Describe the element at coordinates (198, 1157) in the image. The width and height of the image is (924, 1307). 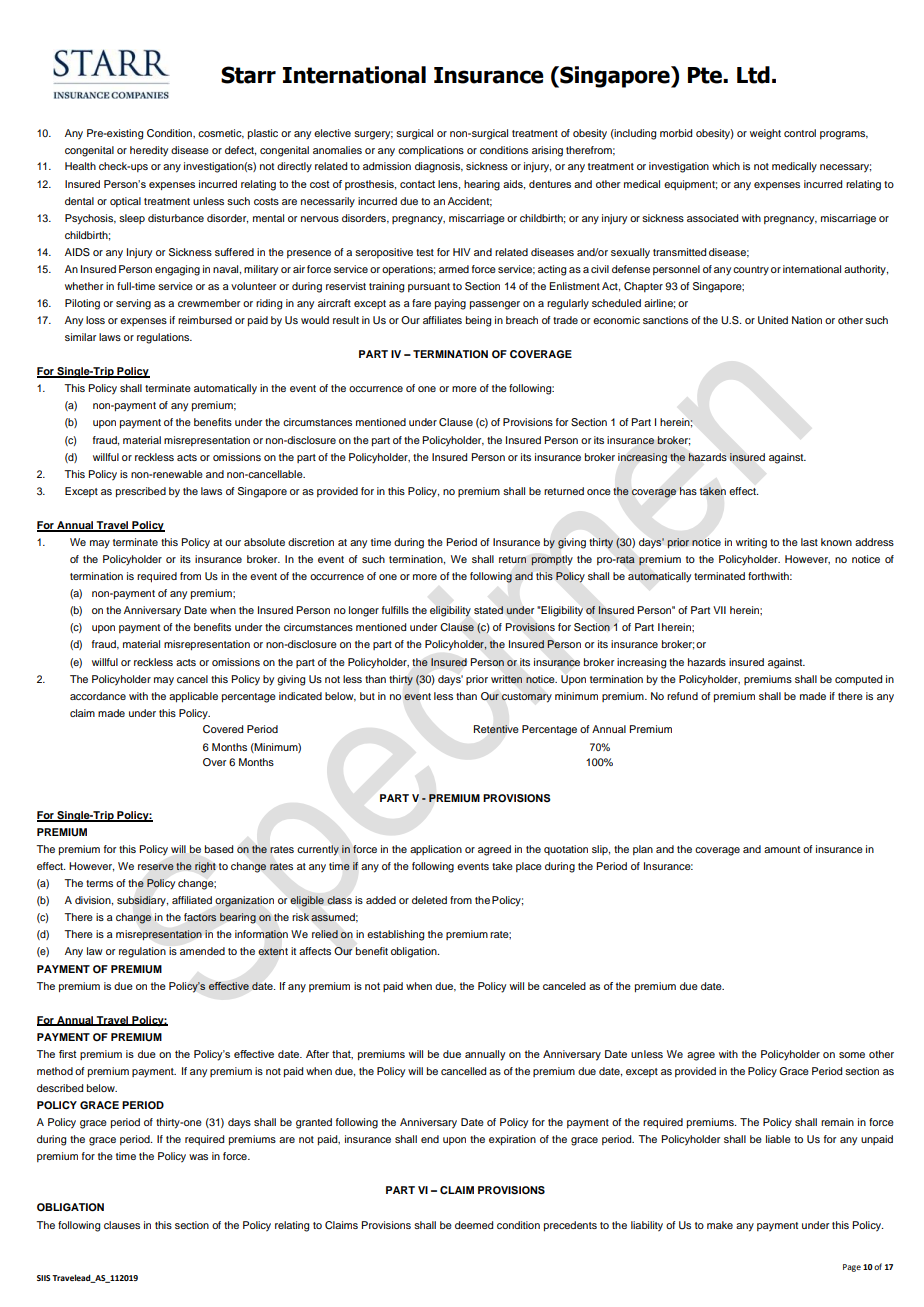
I see `was` at that location.
